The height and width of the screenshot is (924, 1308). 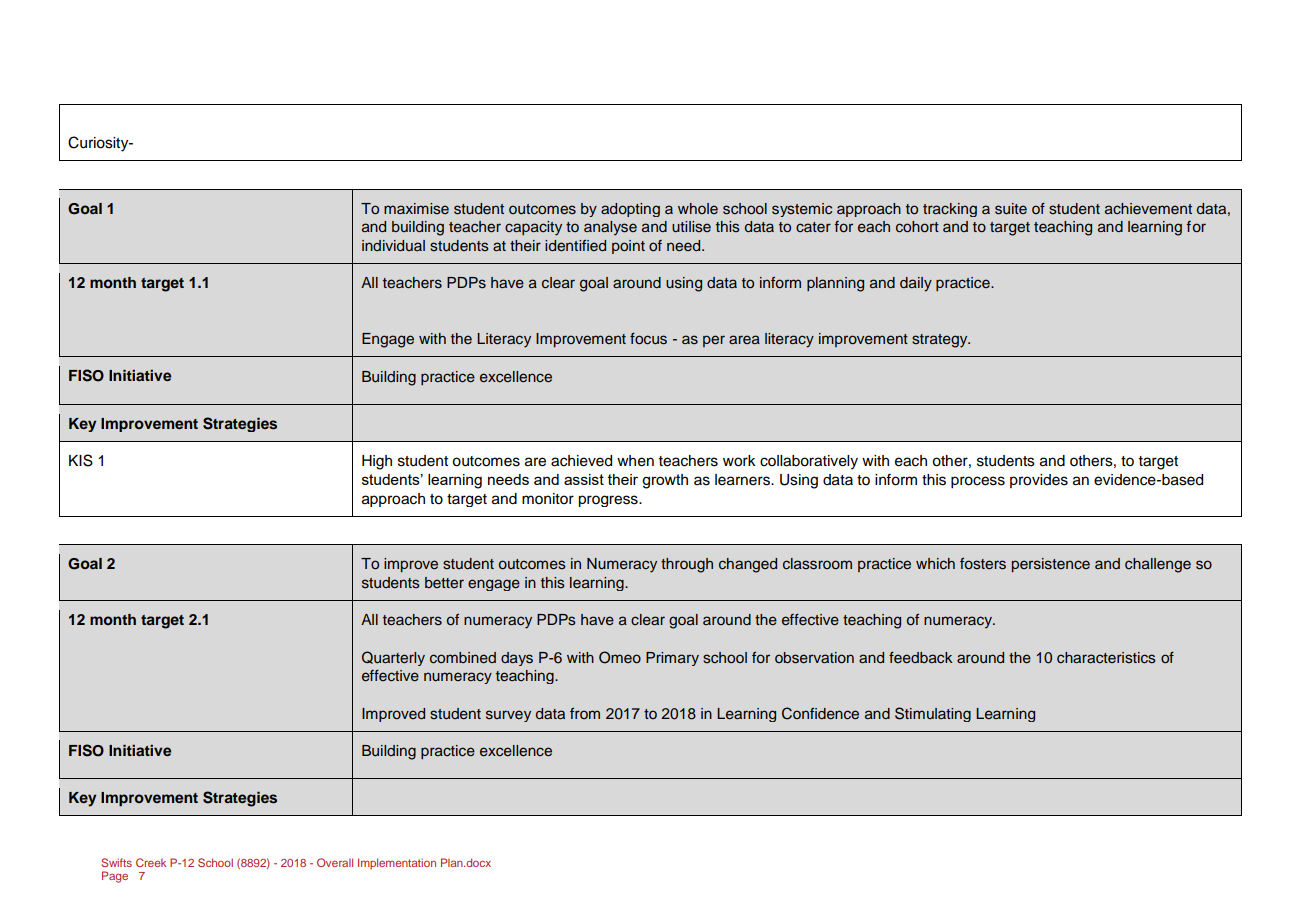 I want to click on Quarterly, so click(x=393, y=658).
